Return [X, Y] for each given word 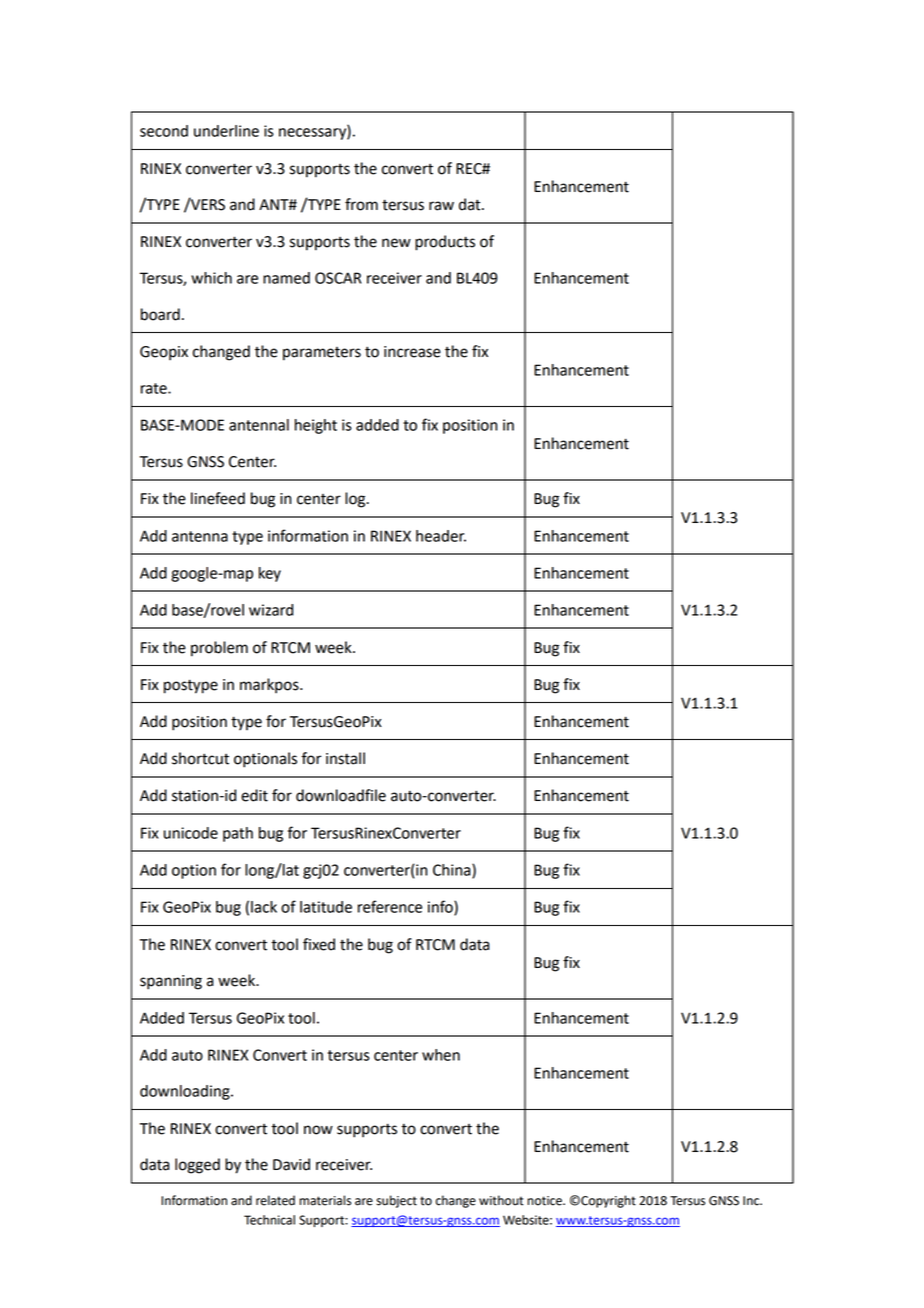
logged [197, 1166]
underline [226, 131]
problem [219, 649]
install [345, 758]
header [441, 536]
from [361, 204]
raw [441, 206]
